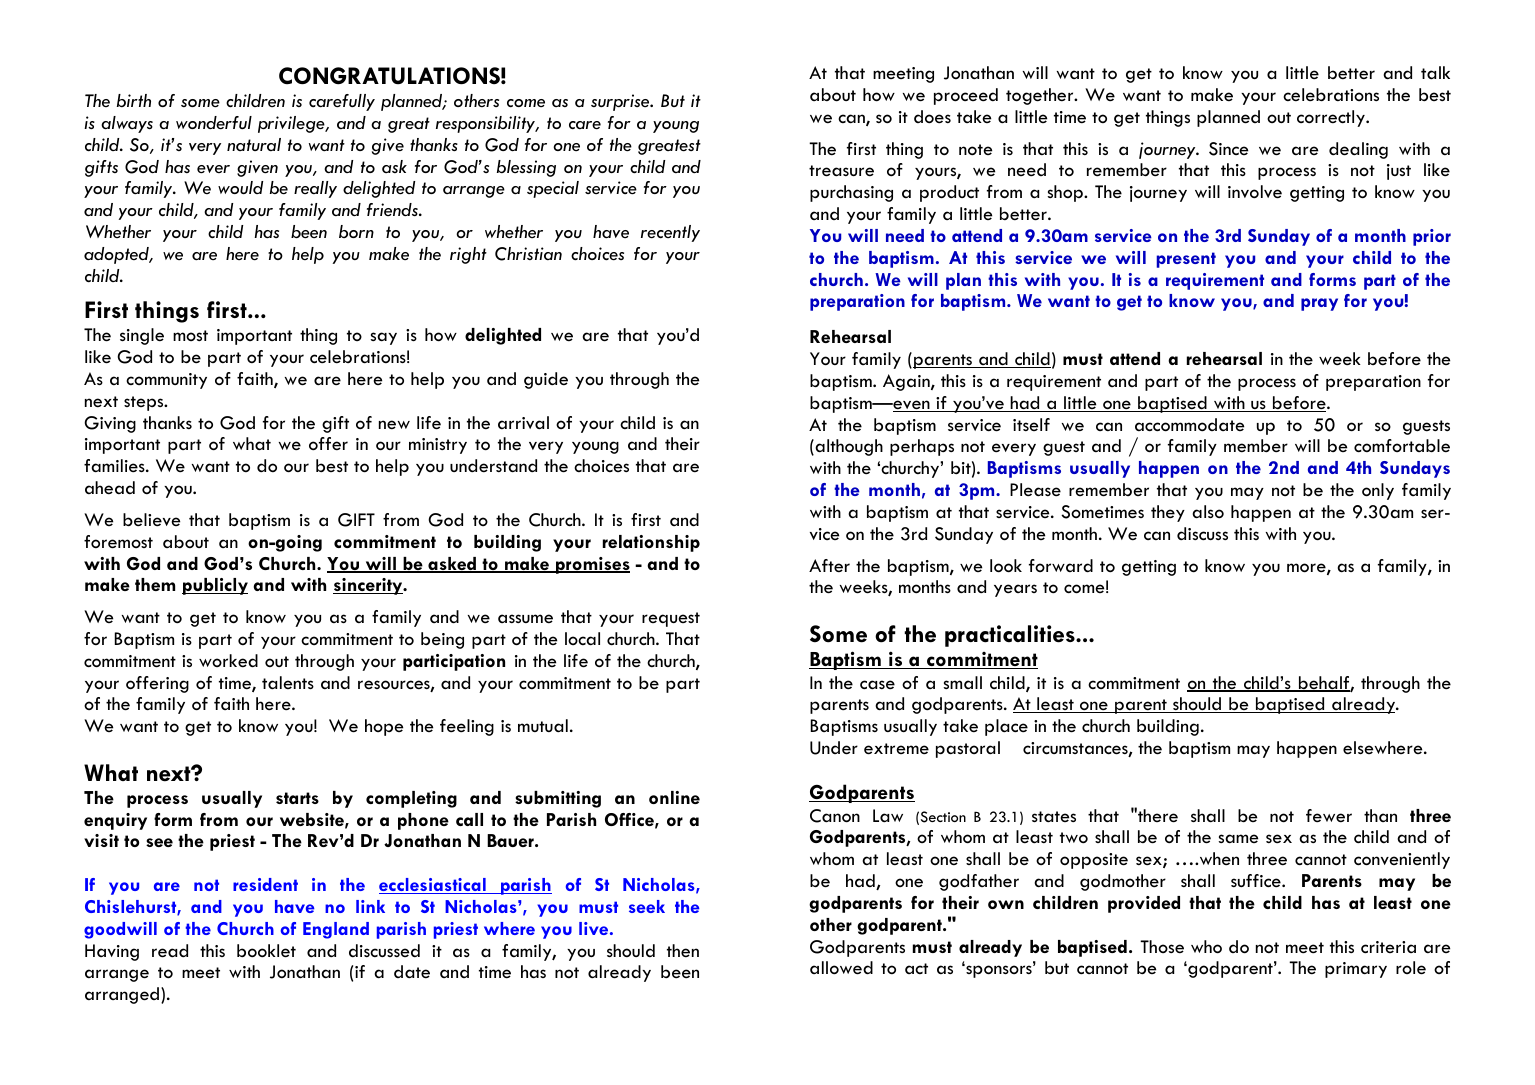  I want to click on relationship, so click(651, 543).
